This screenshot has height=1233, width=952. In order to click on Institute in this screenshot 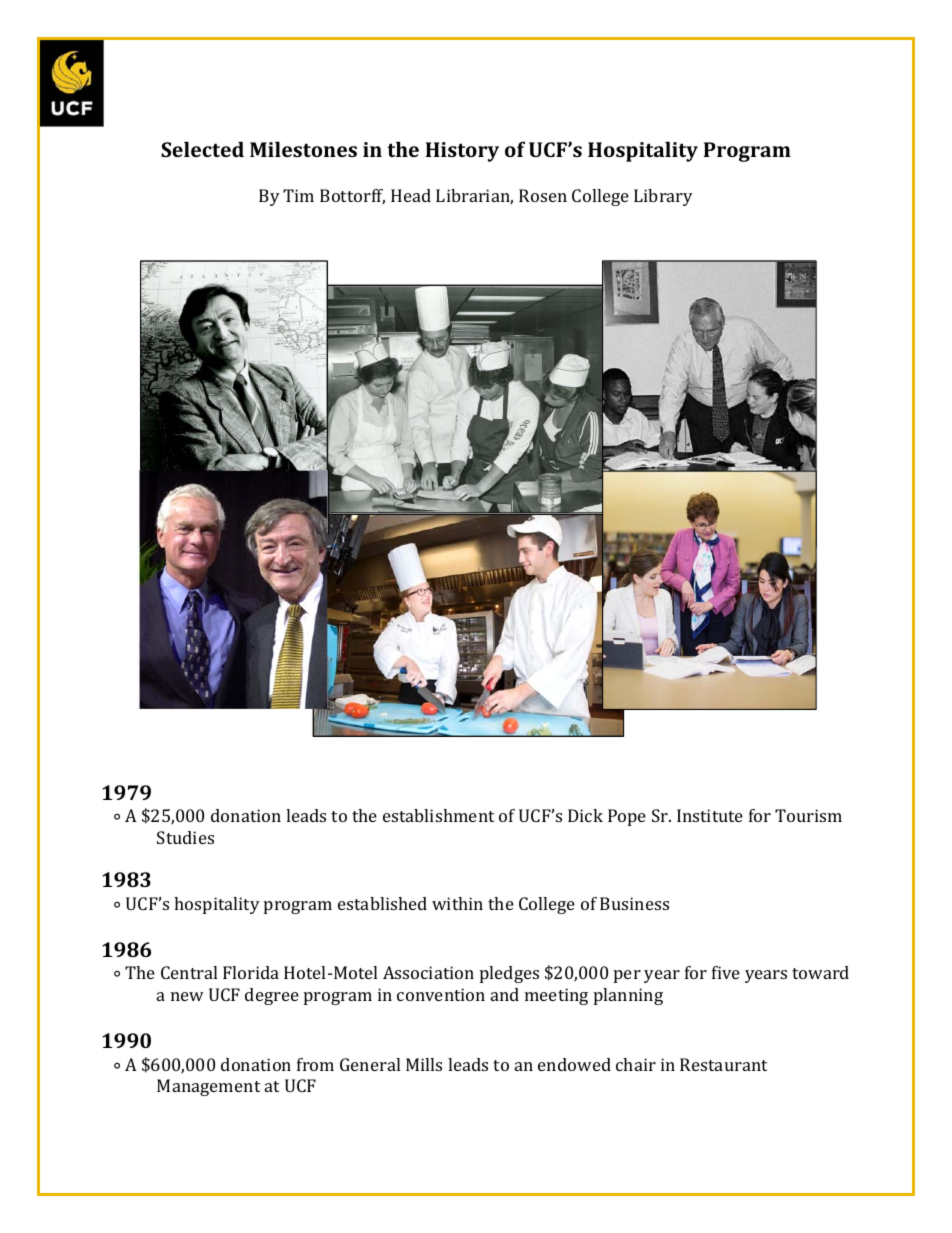, I will do `click(710, 815)`.
